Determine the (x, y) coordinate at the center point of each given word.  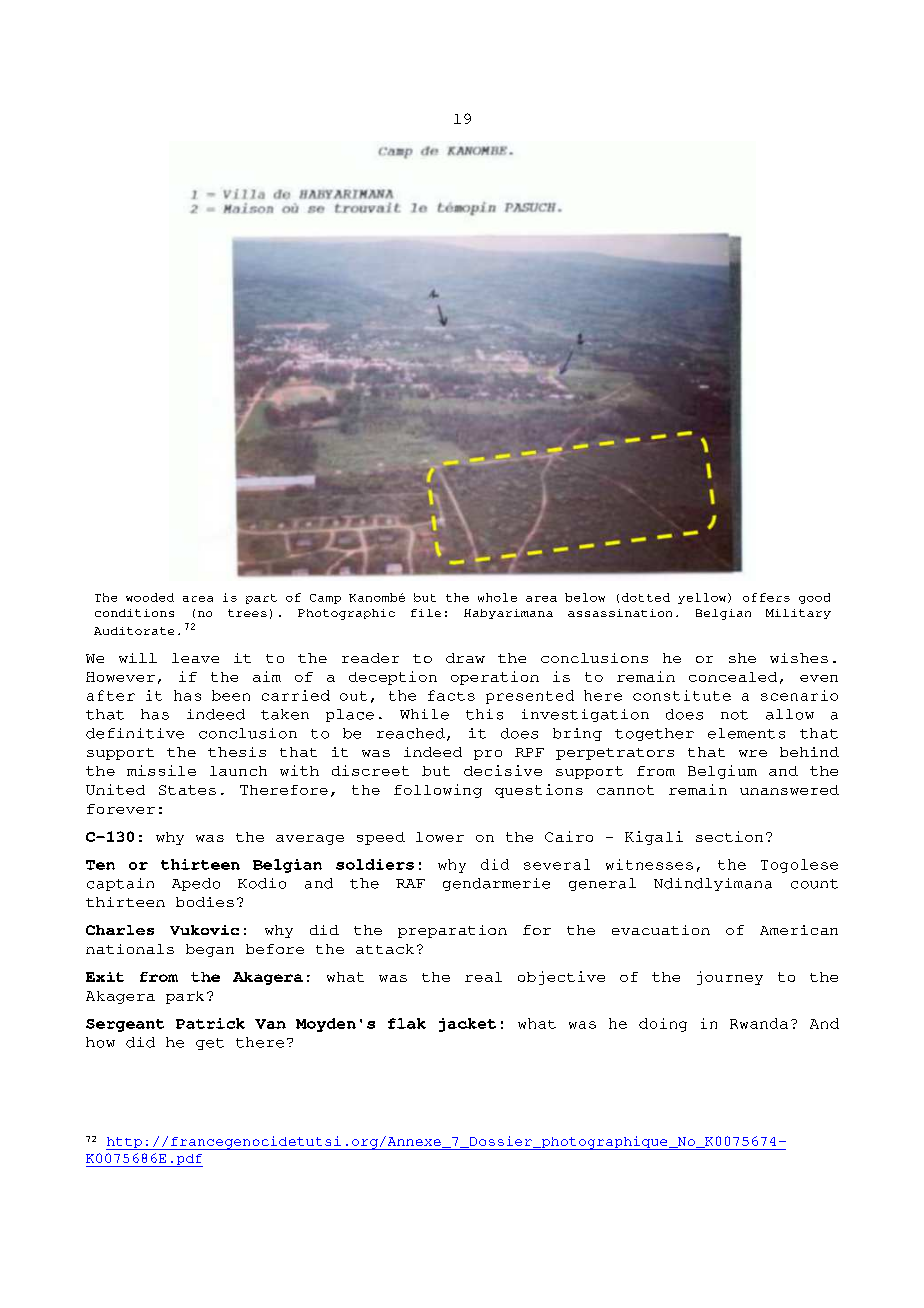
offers (766, 597)
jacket (467, 1025)
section (729, 836)
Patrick (210, 1023)
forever (121, 809)
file (426, 613)
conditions (134, 613)
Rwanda (759, 1023)
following (438, 791)
